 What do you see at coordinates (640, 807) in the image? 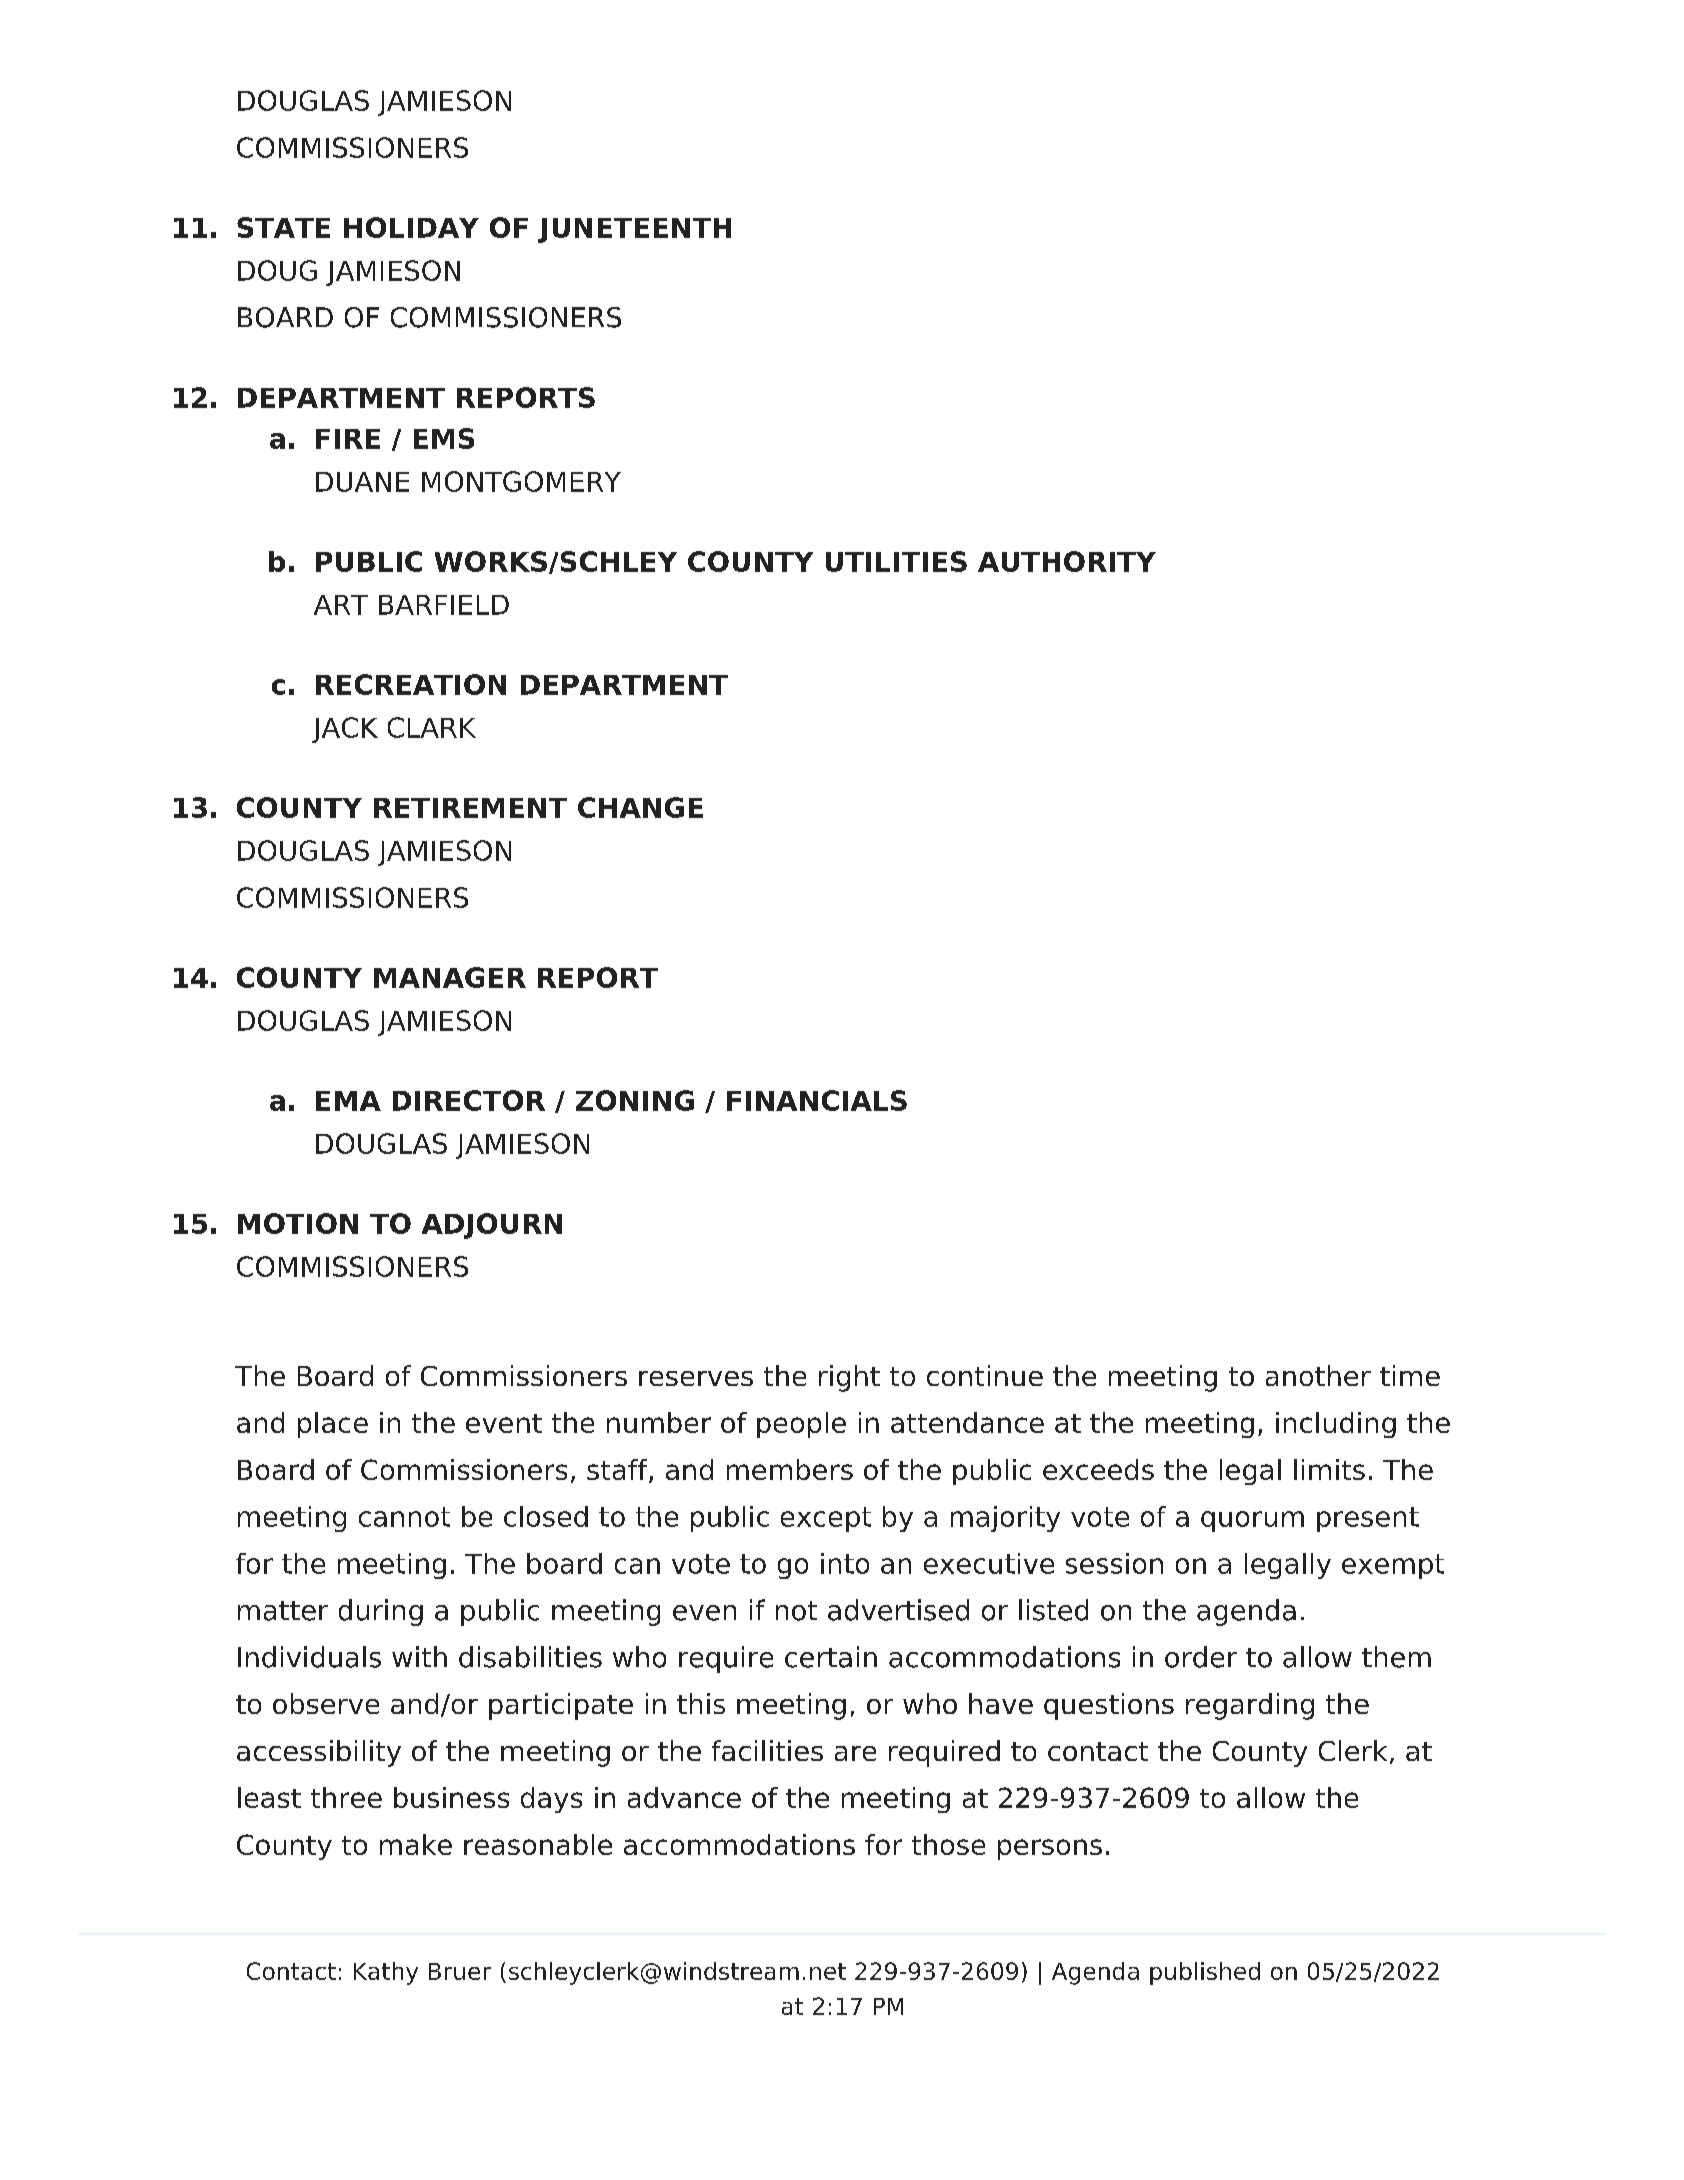
I see `CHANGE` at bounding box center [640, 807].
